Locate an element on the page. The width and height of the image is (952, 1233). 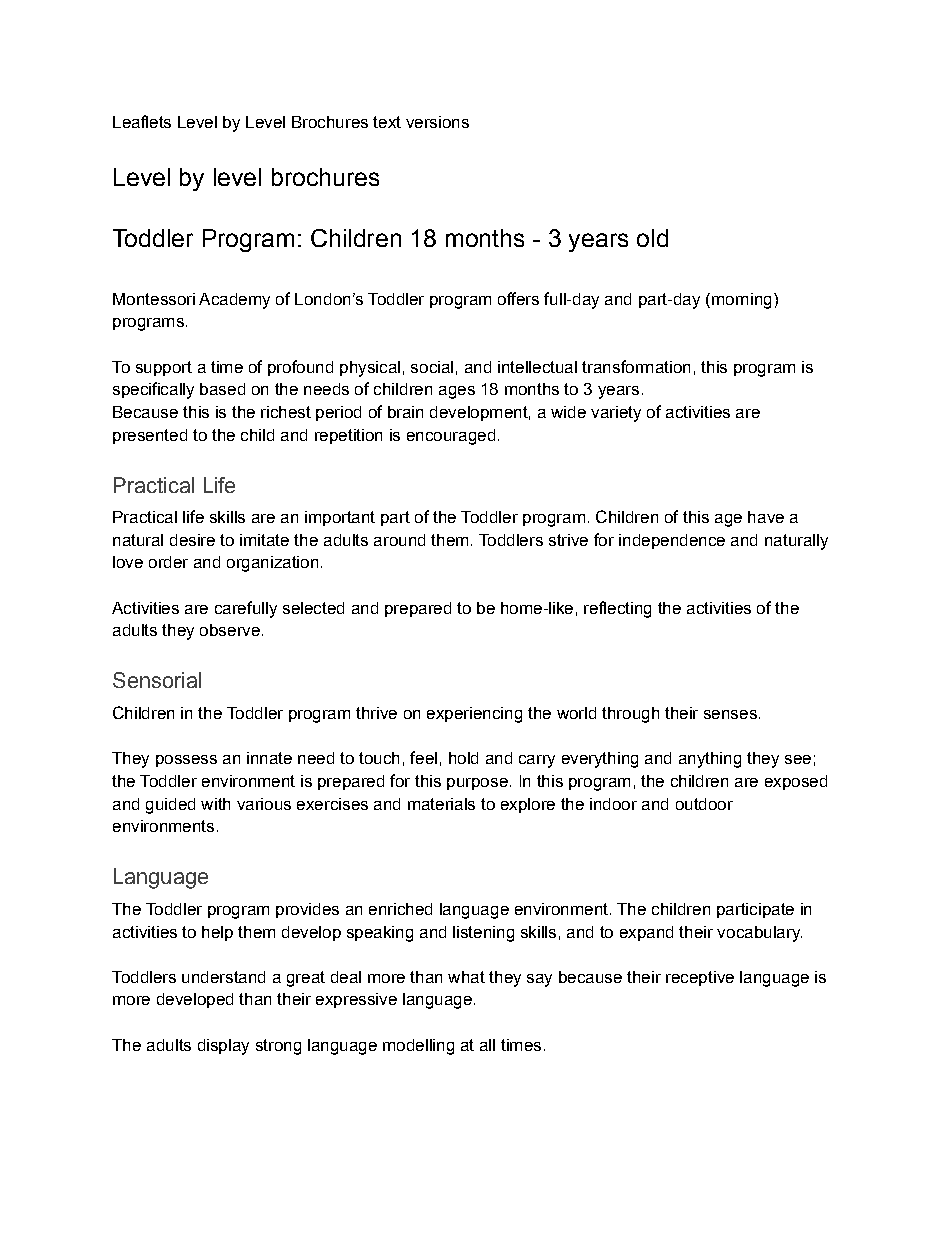
modelling is located at coordinates (418, 1047).
